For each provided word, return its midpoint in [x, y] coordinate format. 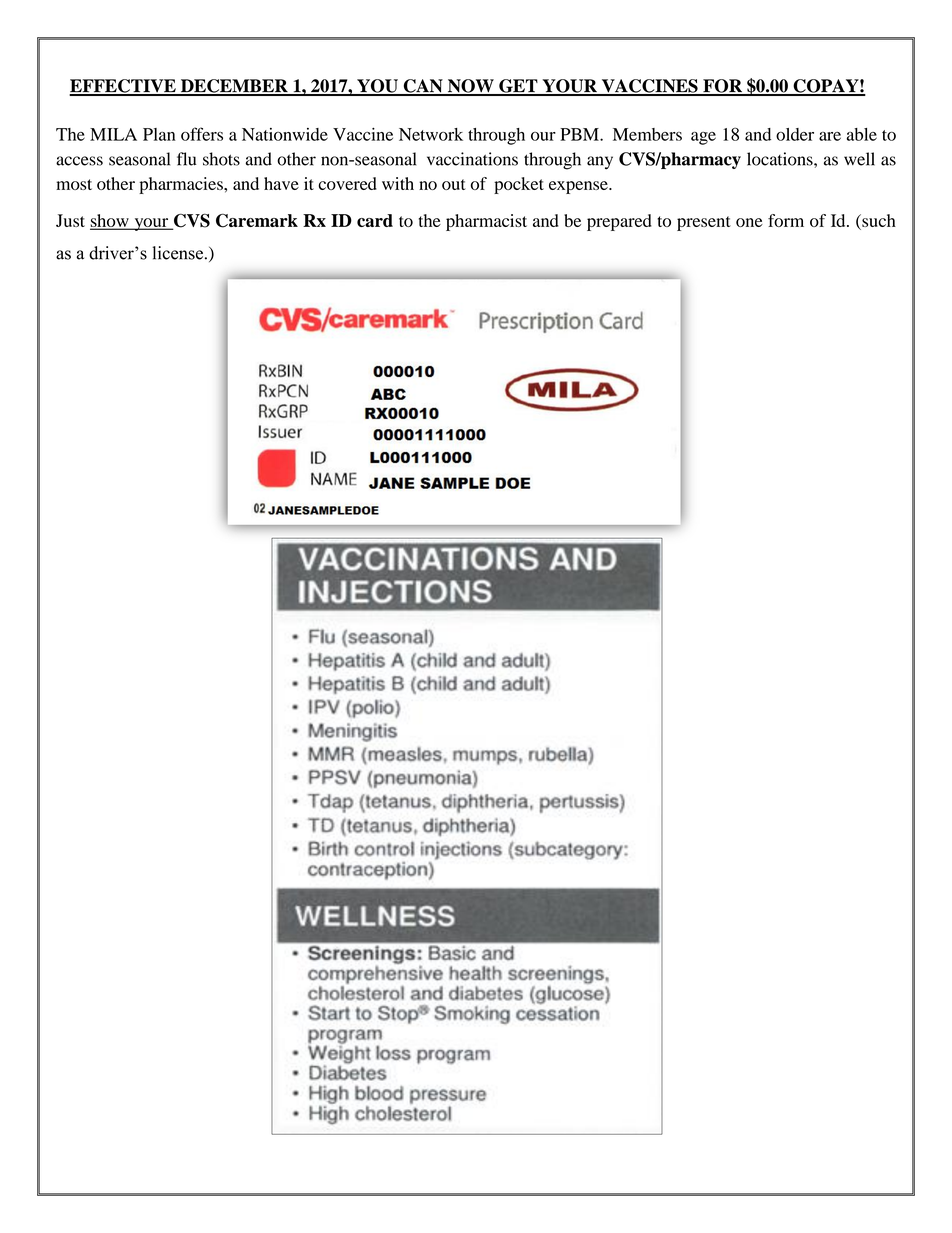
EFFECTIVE [123, 87]
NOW [470, 87]
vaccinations [472, 159]
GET [518, 87]
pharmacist [486, 222]
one [749, 222]
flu [187, 159]
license [177, 253]
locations [781, 159]
